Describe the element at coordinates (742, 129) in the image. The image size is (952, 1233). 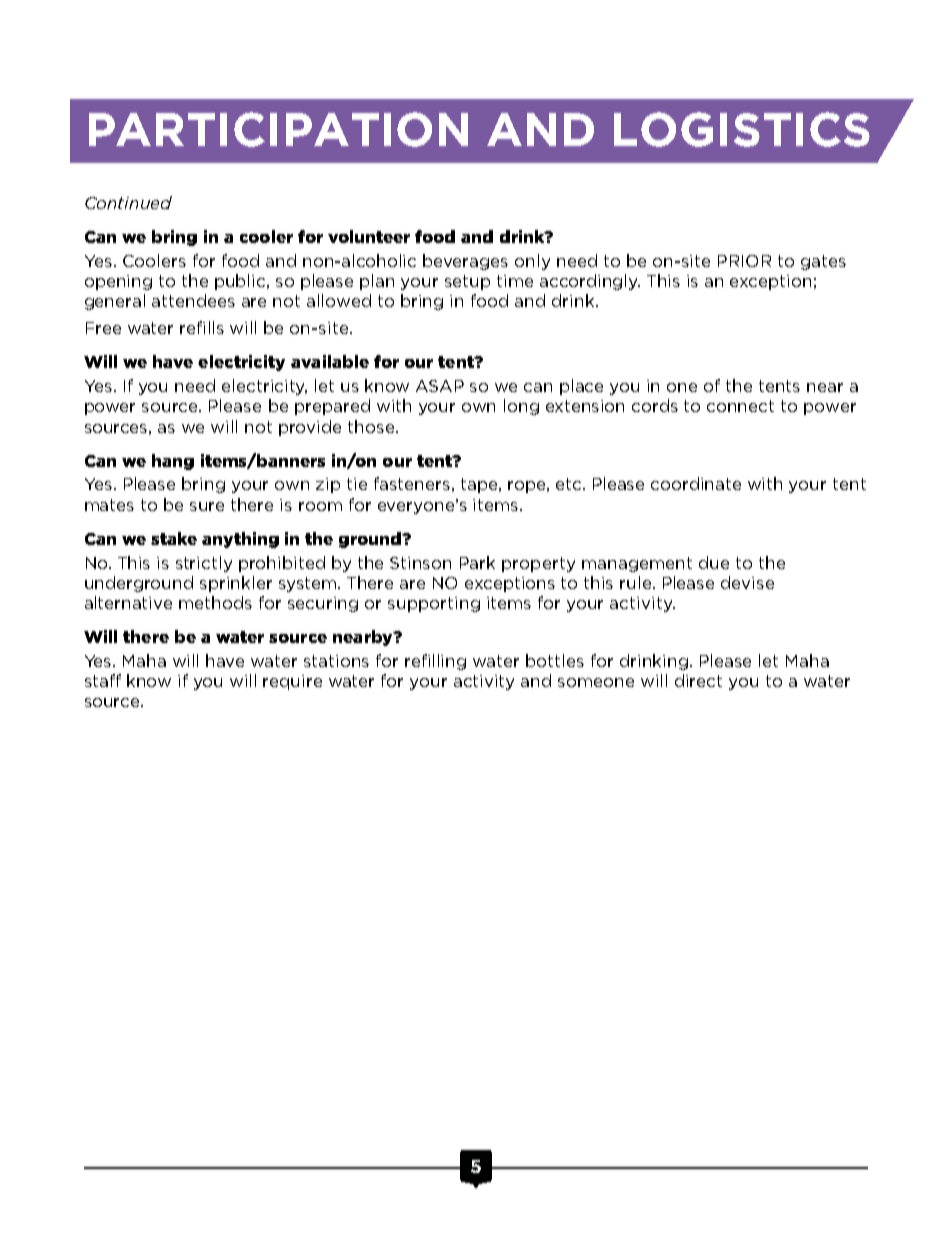
I see `LOGISTICS` at that location.
